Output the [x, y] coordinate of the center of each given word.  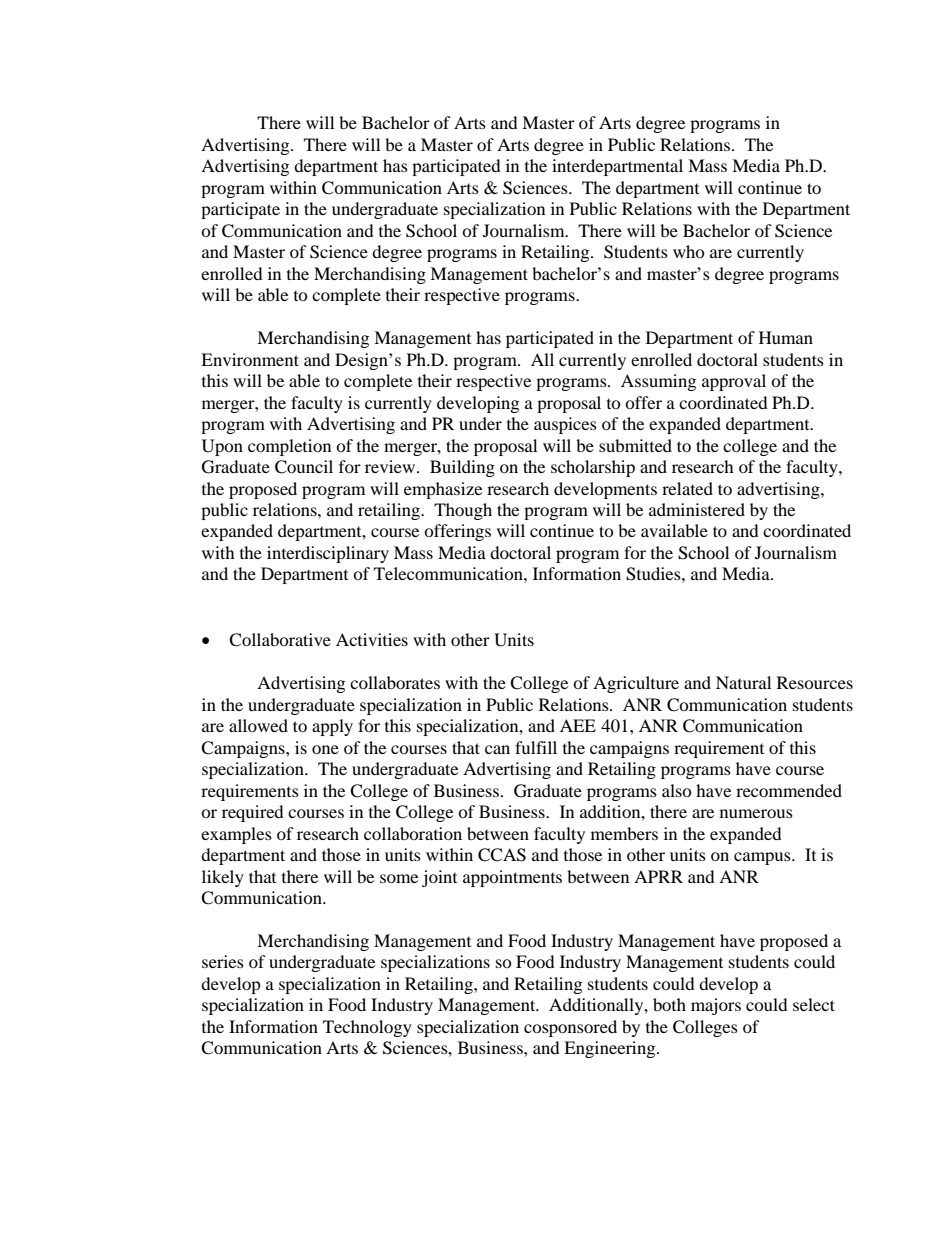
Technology [367, 1028]
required [253, 813]
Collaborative [280, 640]
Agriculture [636, 684]
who [689, 251]
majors [716, 1006]
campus [763, 858]
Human [786, 337]
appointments [512, 878]
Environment [250, 359]
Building [462, 468]
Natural [743, 682]
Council [304, 467]
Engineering [611, 1049]
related [687, 488]
